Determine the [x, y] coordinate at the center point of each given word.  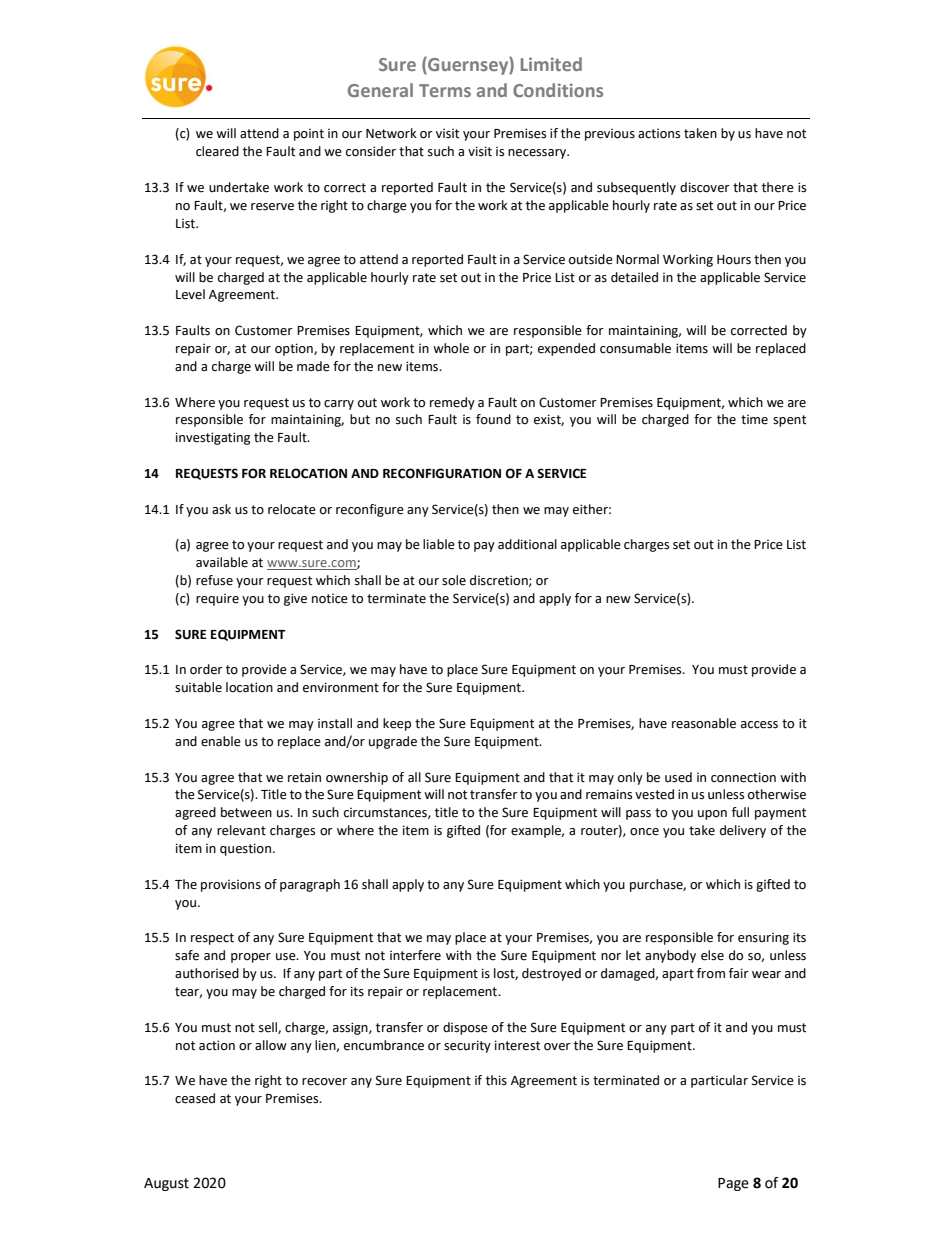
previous [610, 135]
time [754, 420]
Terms [445, 90]
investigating [213, 438]
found [493, 419]
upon [712, 815]
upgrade [393, 742]
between [246, 812]
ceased [195, 1098]
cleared [217, 151]
